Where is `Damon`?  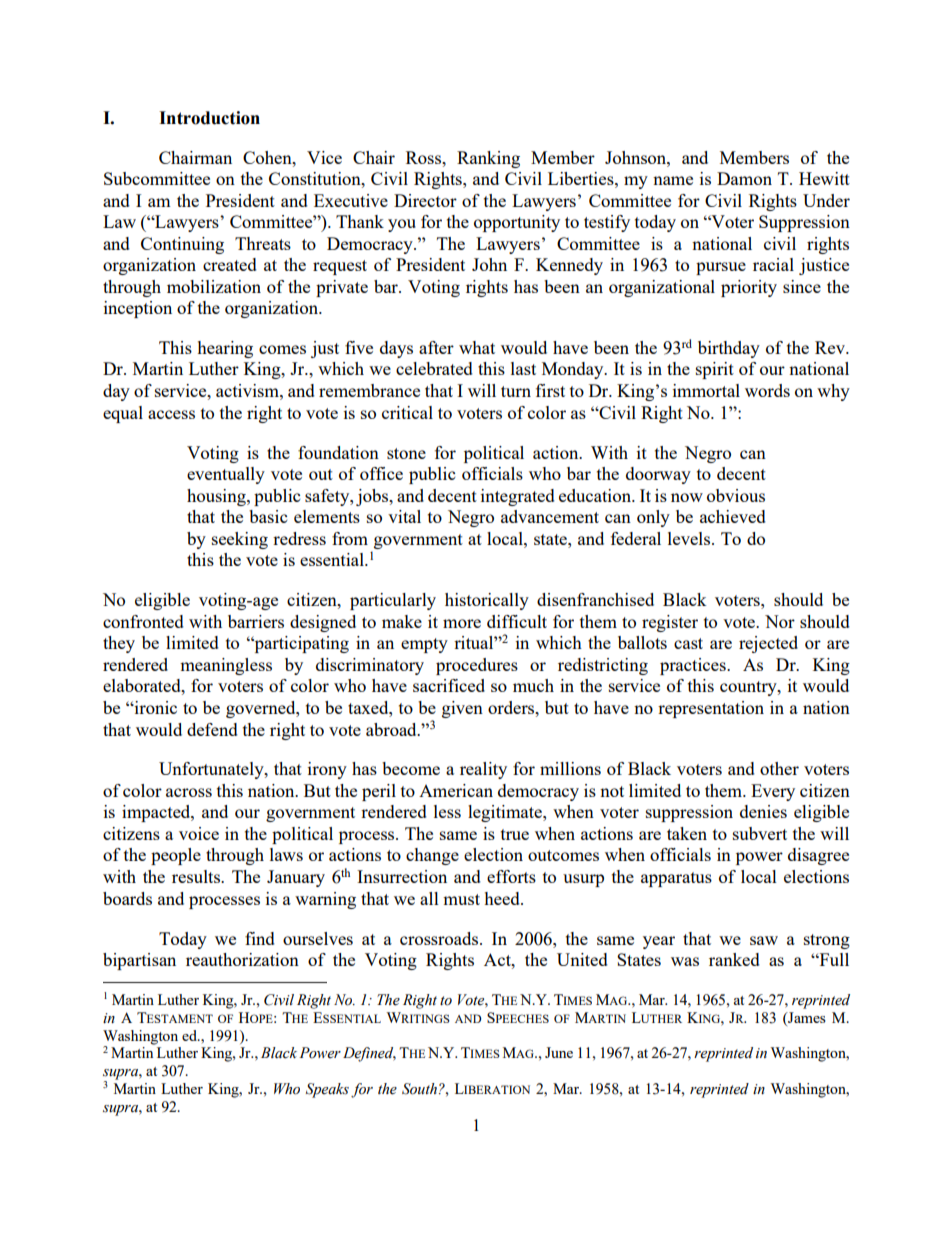 Damon is located at coordinates (744, 178).
